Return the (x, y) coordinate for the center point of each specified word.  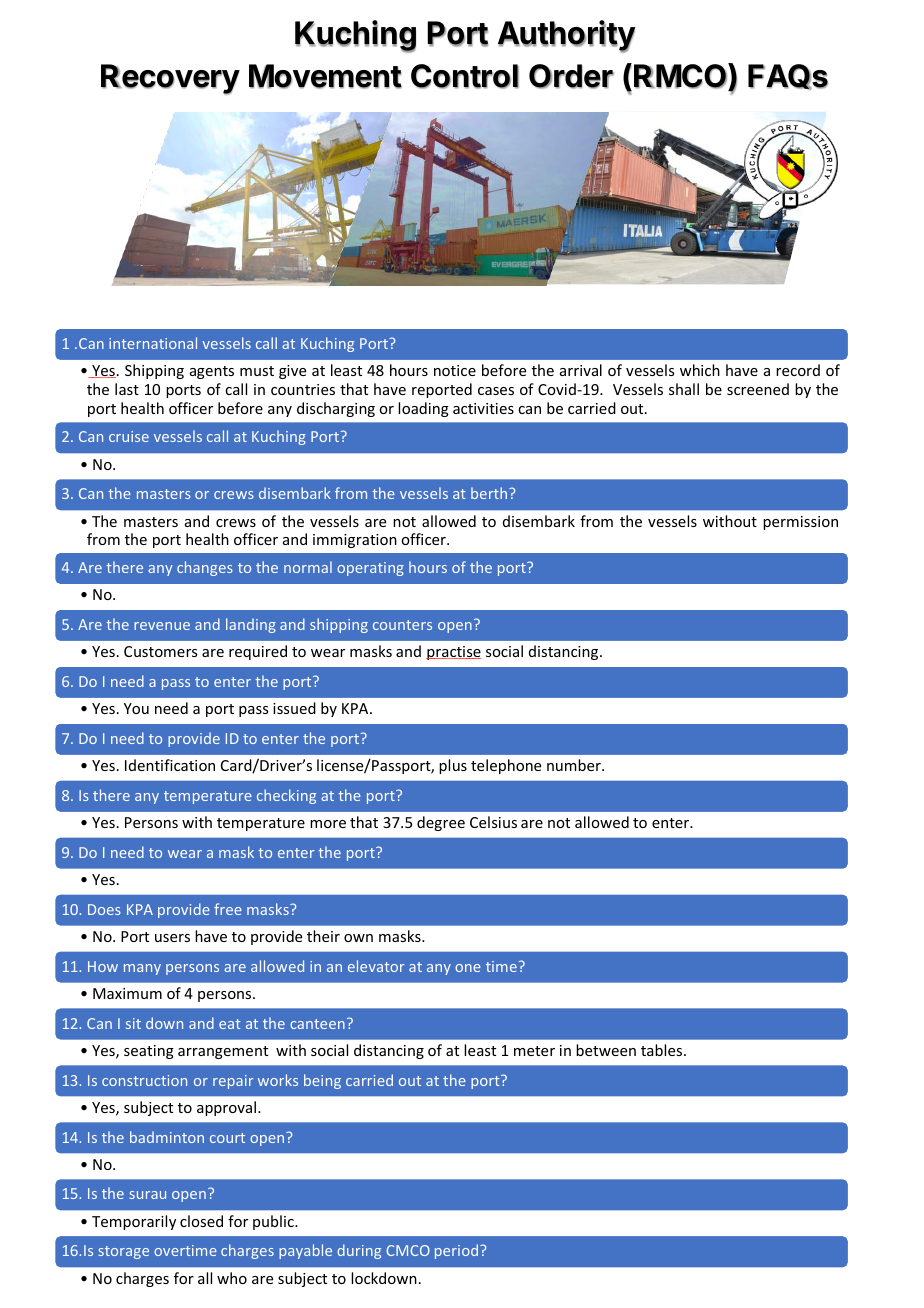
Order (571, 76)
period (456, 1251)
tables (663, 1050)
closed (201, 1221)
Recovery (170, 79)
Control (465, 76)
